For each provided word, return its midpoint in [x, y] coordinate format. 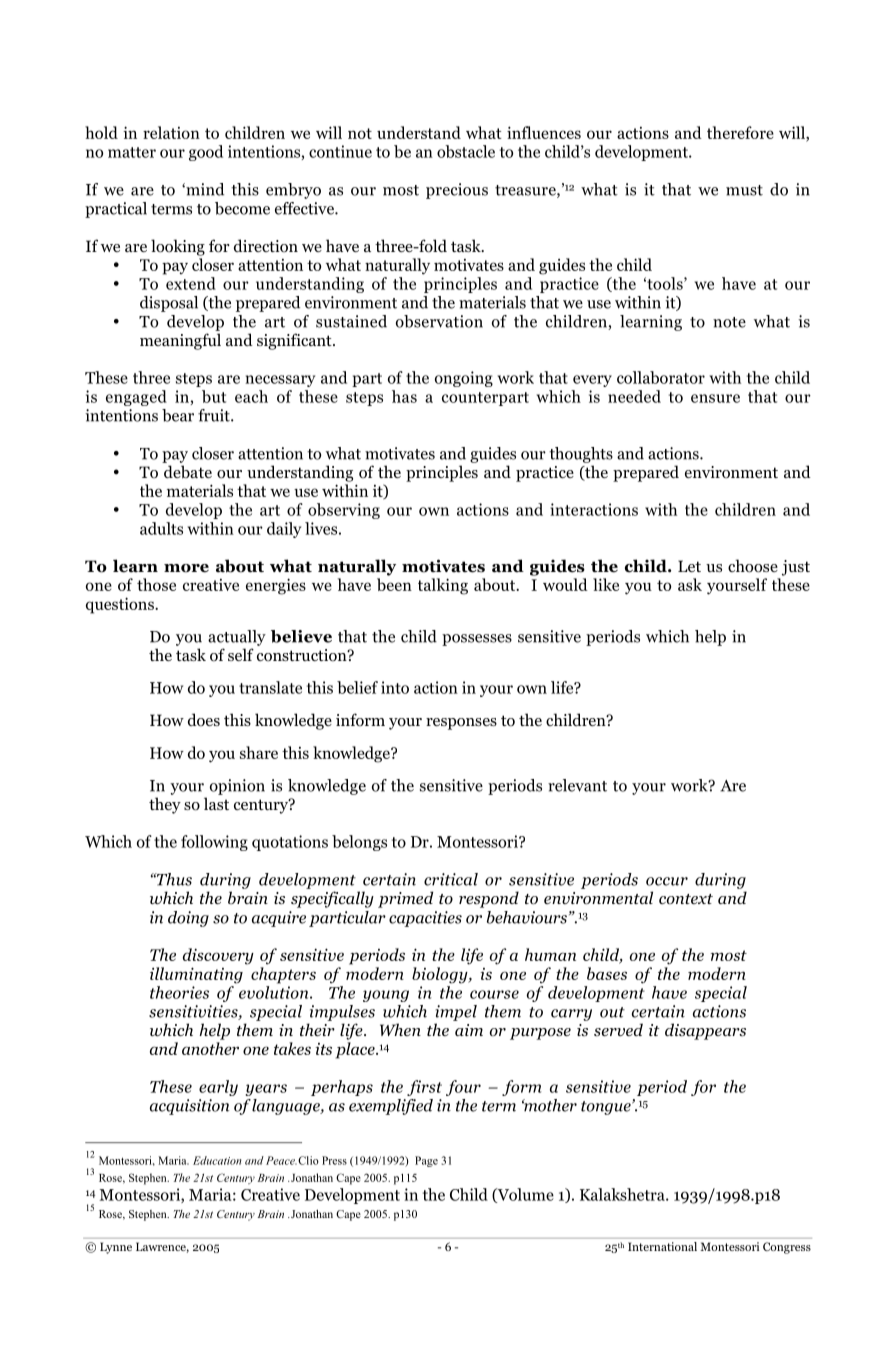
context [686, 899]
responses [461, 724]
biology [441, 975]
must [744, 190]
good [206, 153]
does [204, 720]
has [404, 396]
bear [178, 415]
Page [426, 1161]
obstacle [466, 151]
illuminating [196, 975]
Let [689, 566]
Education [217, 1160]
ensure [715, 398]
